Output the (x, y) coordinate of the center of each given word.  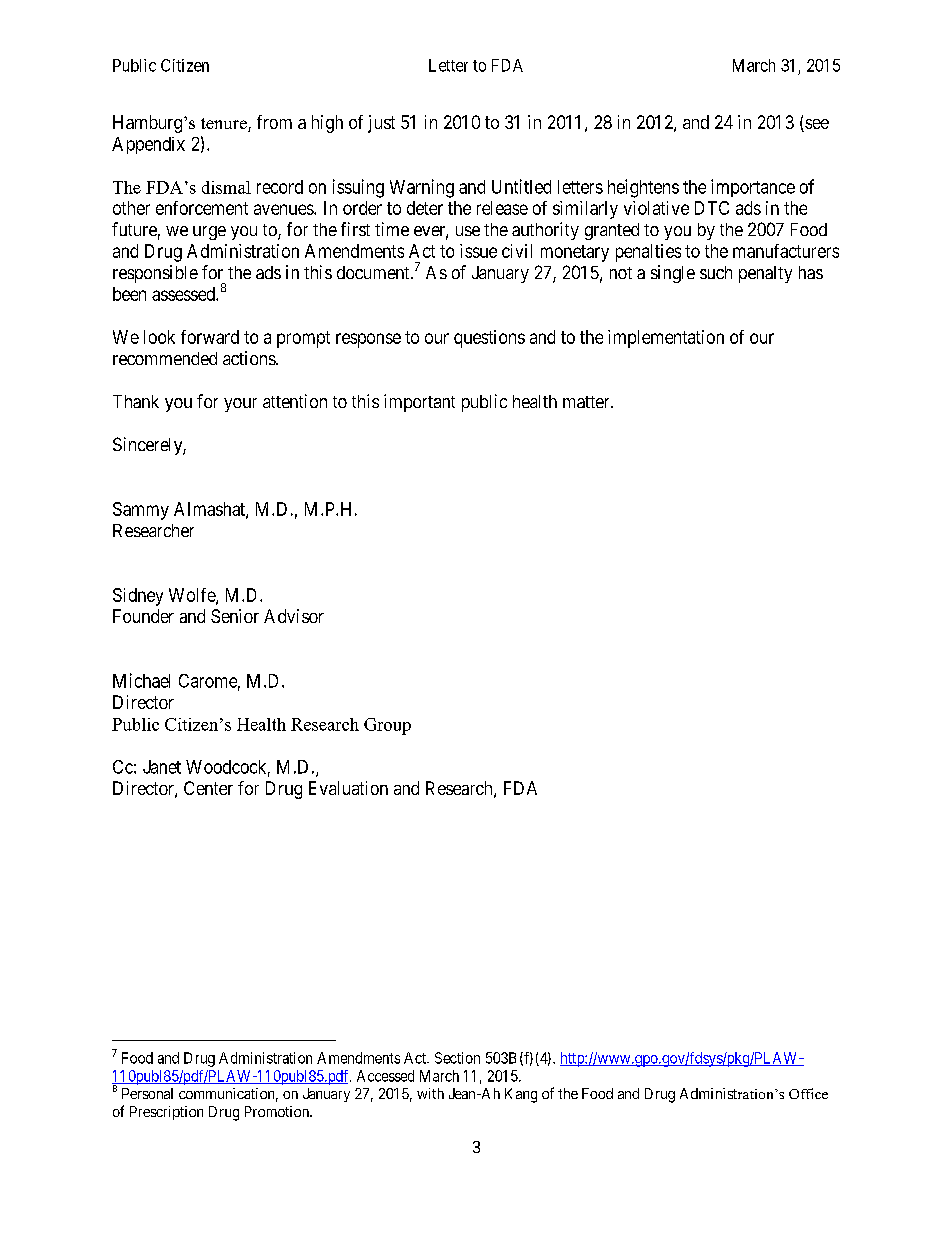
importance (753, 188)
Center (208, 788)
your (240, 405)
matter (587, 402)
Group (387, 726)
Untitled (521, 186)
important (419, 403)
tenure (225, 125)
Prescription (166, 1113)
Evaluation (348, 788)
